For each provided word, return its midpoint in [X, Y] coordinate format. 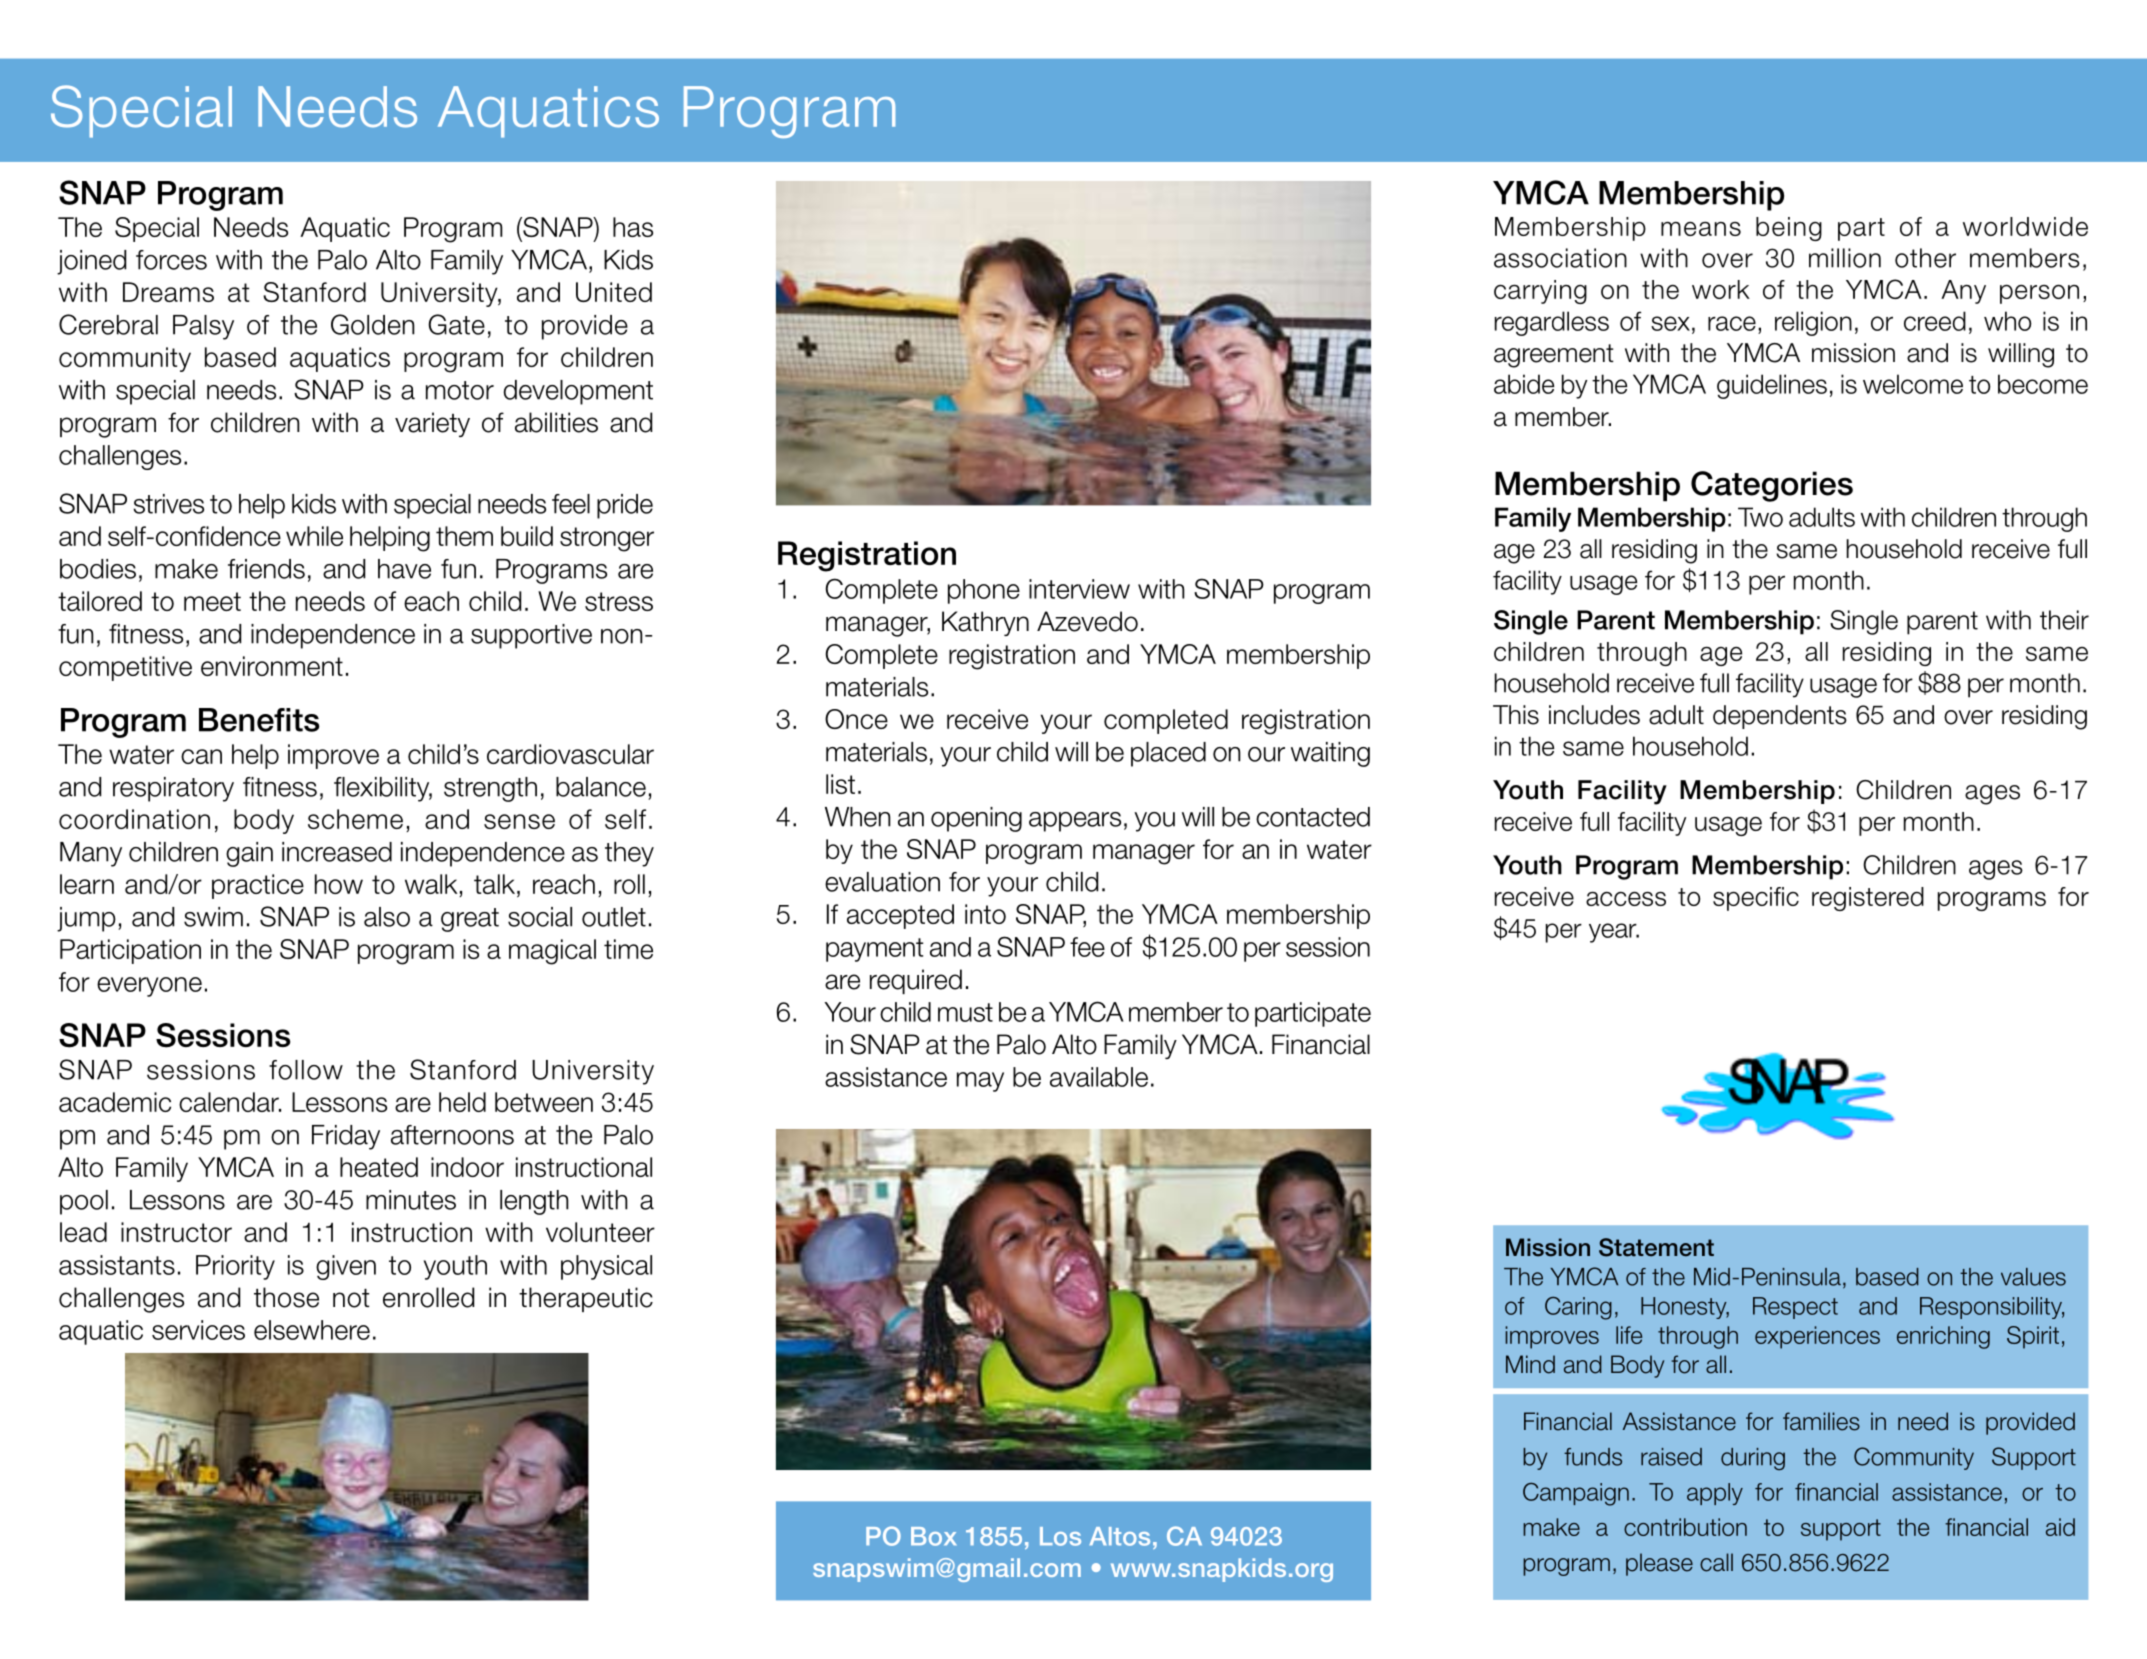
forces [171, 260]
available [1099, 1077]
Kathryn [985, 623]
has [633, 227]
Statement [1656, 1247]
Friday [346, 1137]
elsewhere [312, 1330]
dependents [1780, 717]
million [1845, 258]
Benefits [259, 720]
